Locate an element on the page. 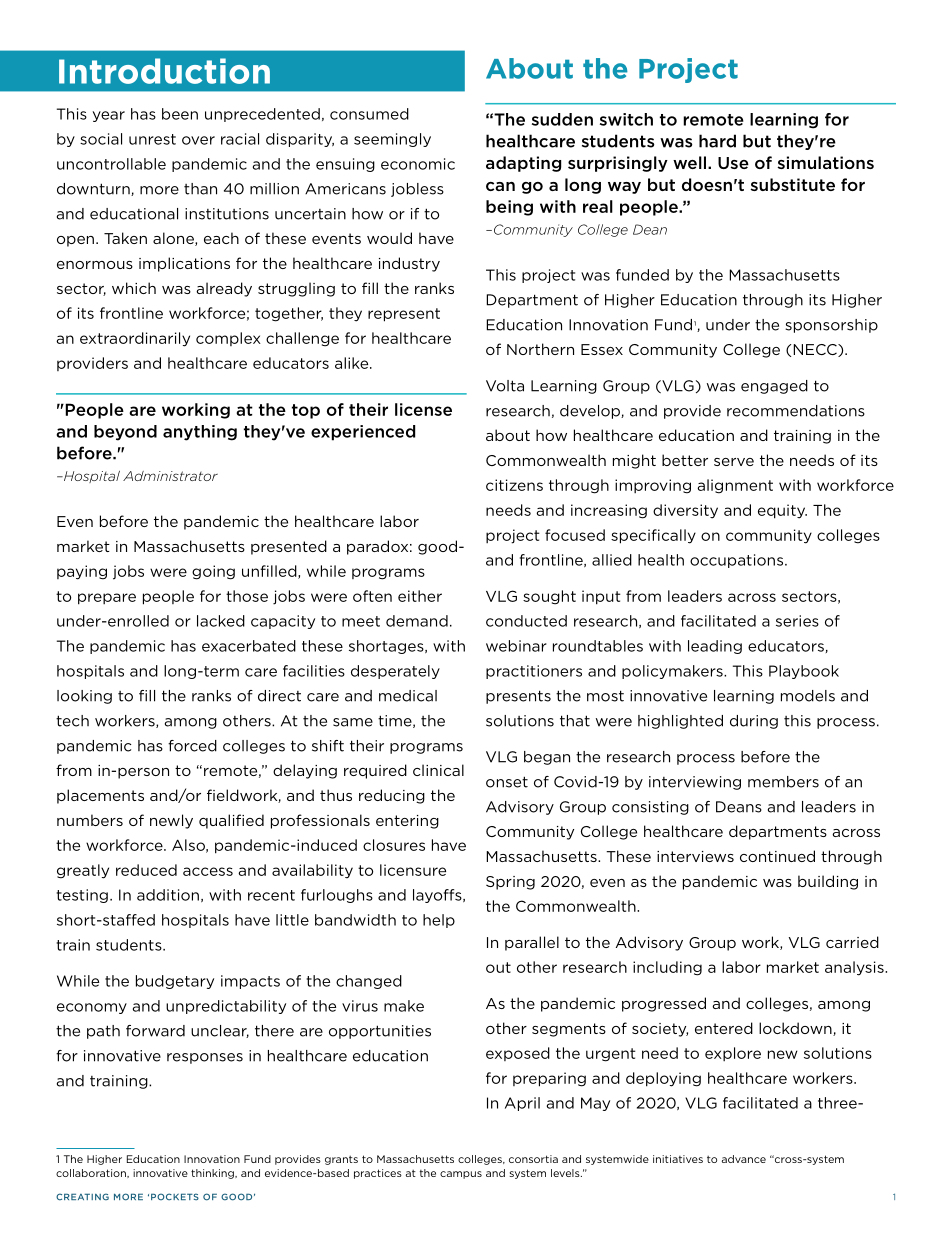  hard is located at coordinates (717, 141).
